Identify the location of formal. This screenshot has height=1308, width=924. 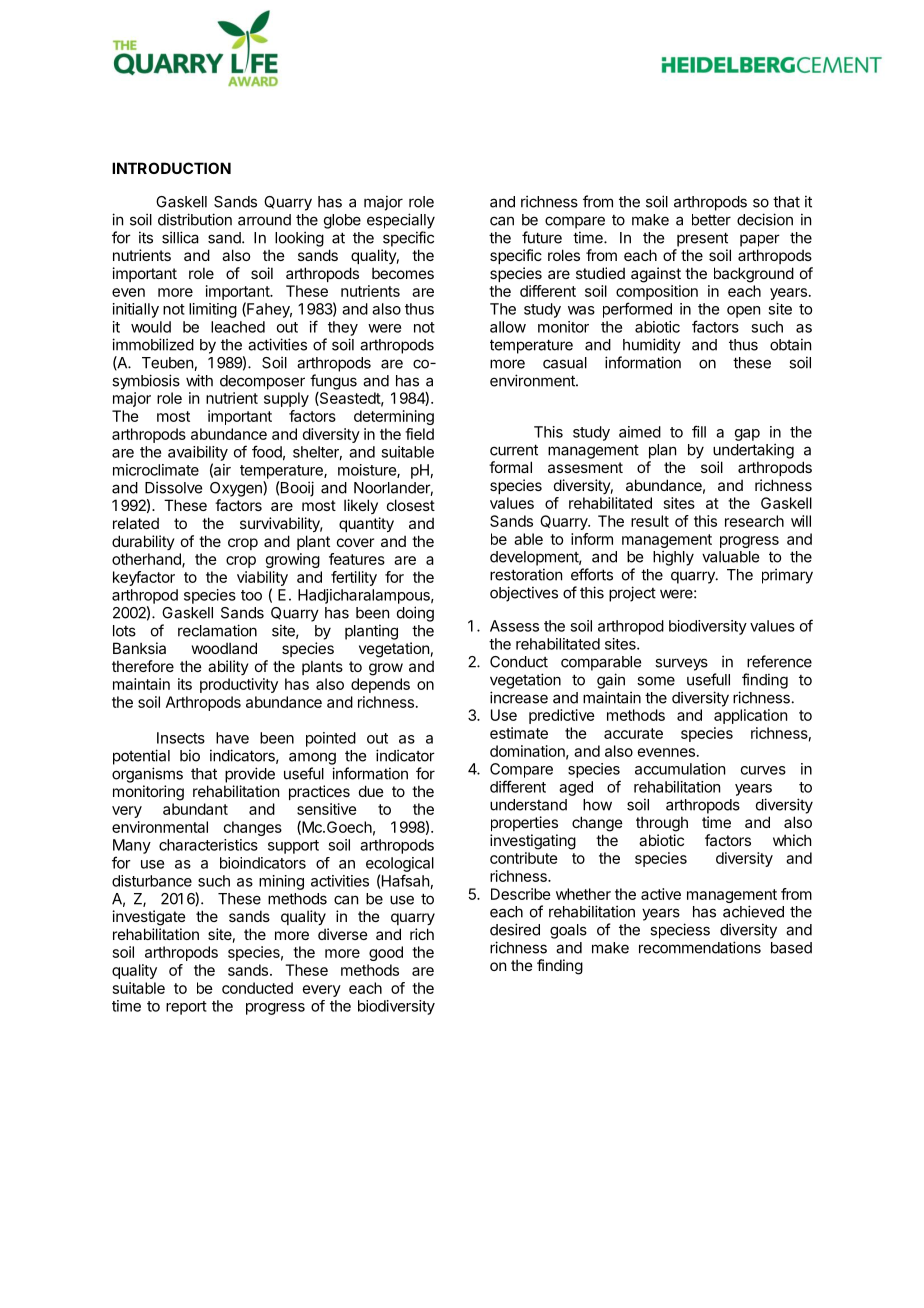
(510, 467).
